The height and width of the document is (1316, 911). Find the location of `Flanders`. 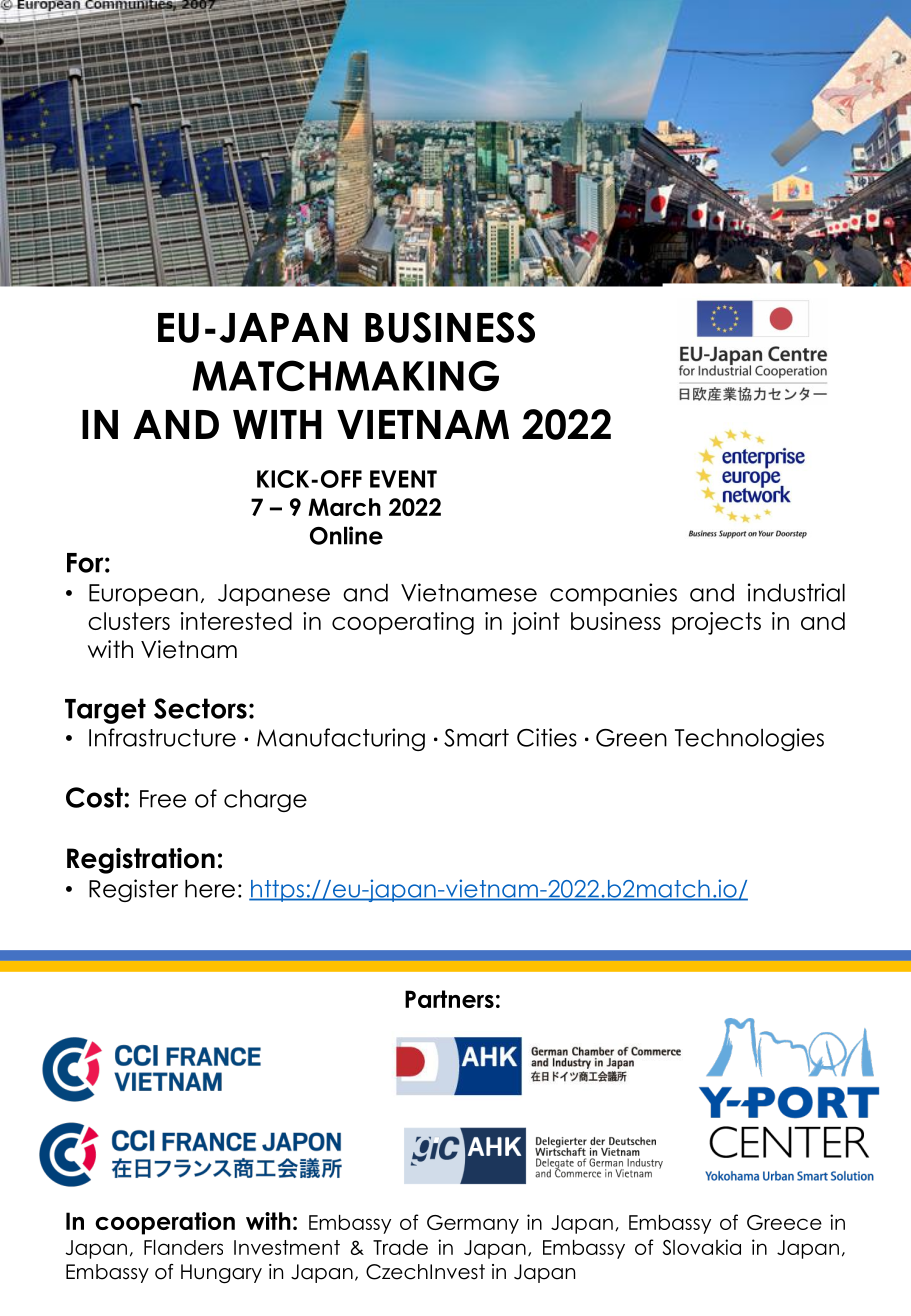

Flanders is located at coordinates (183, 1247).
